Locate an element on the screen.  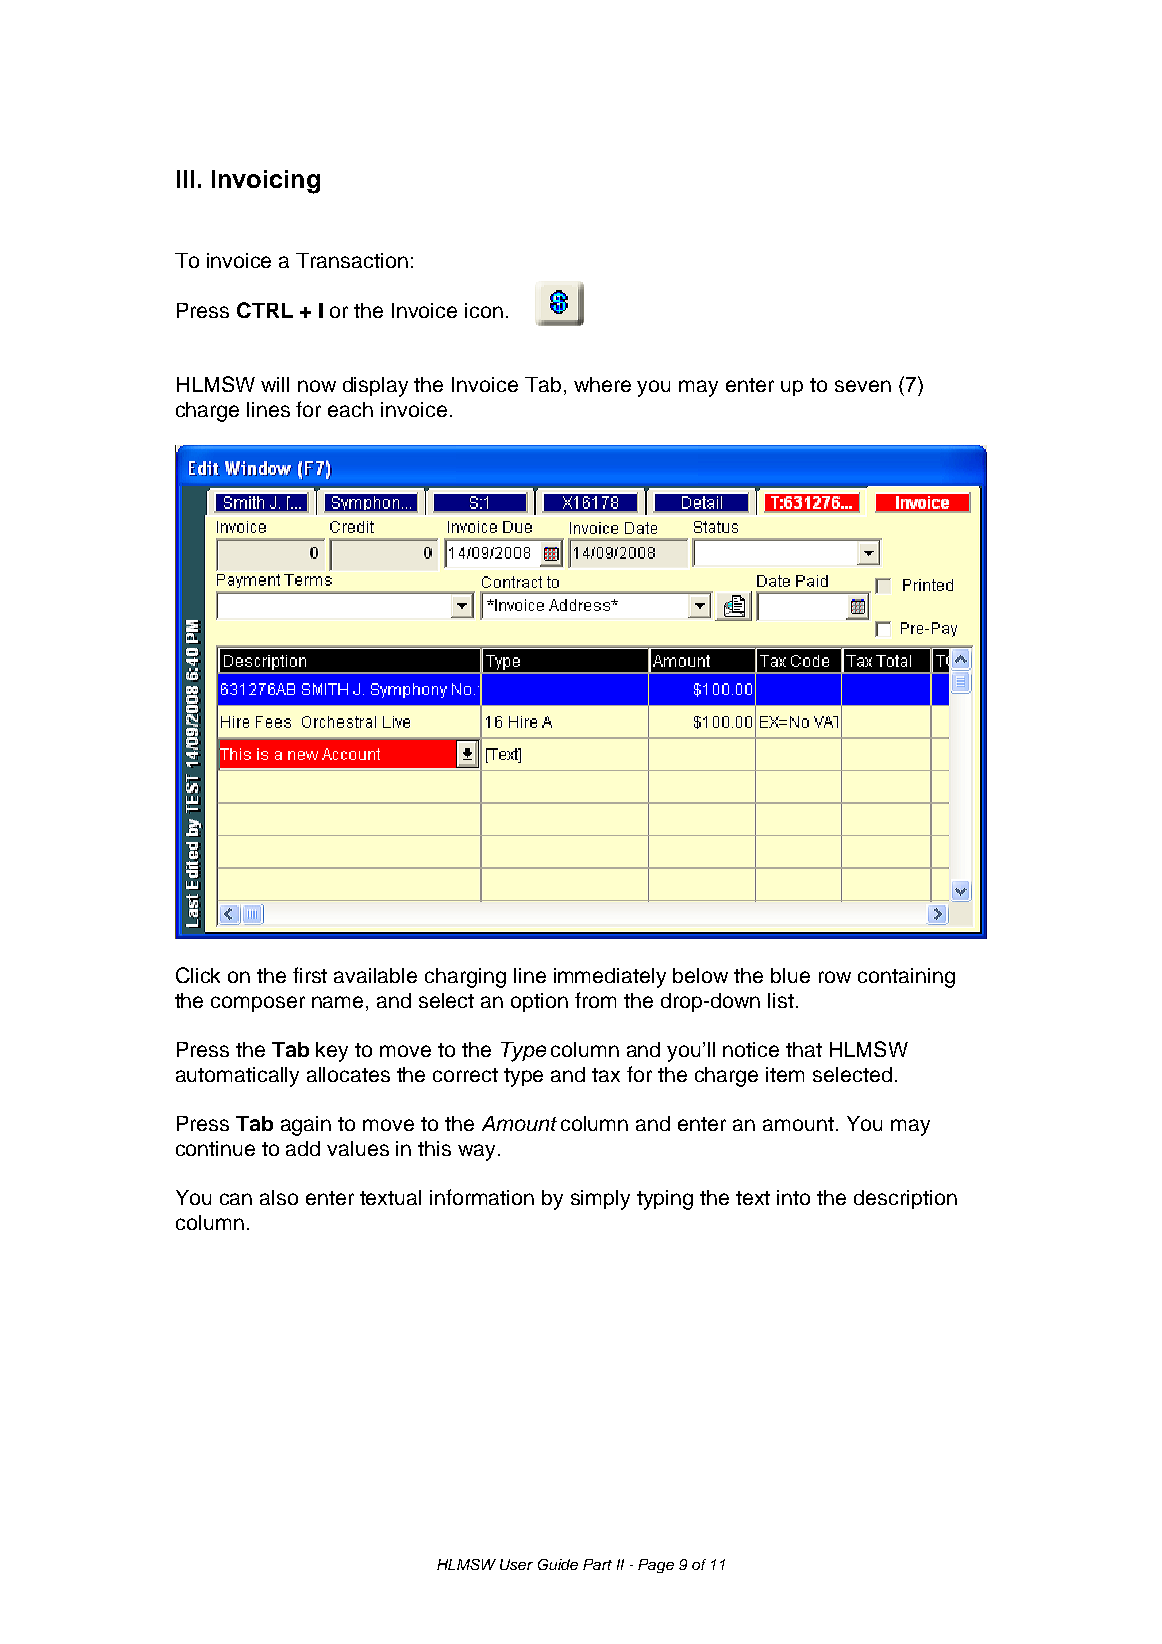
Guide is located at coordinates (558, 1564).
